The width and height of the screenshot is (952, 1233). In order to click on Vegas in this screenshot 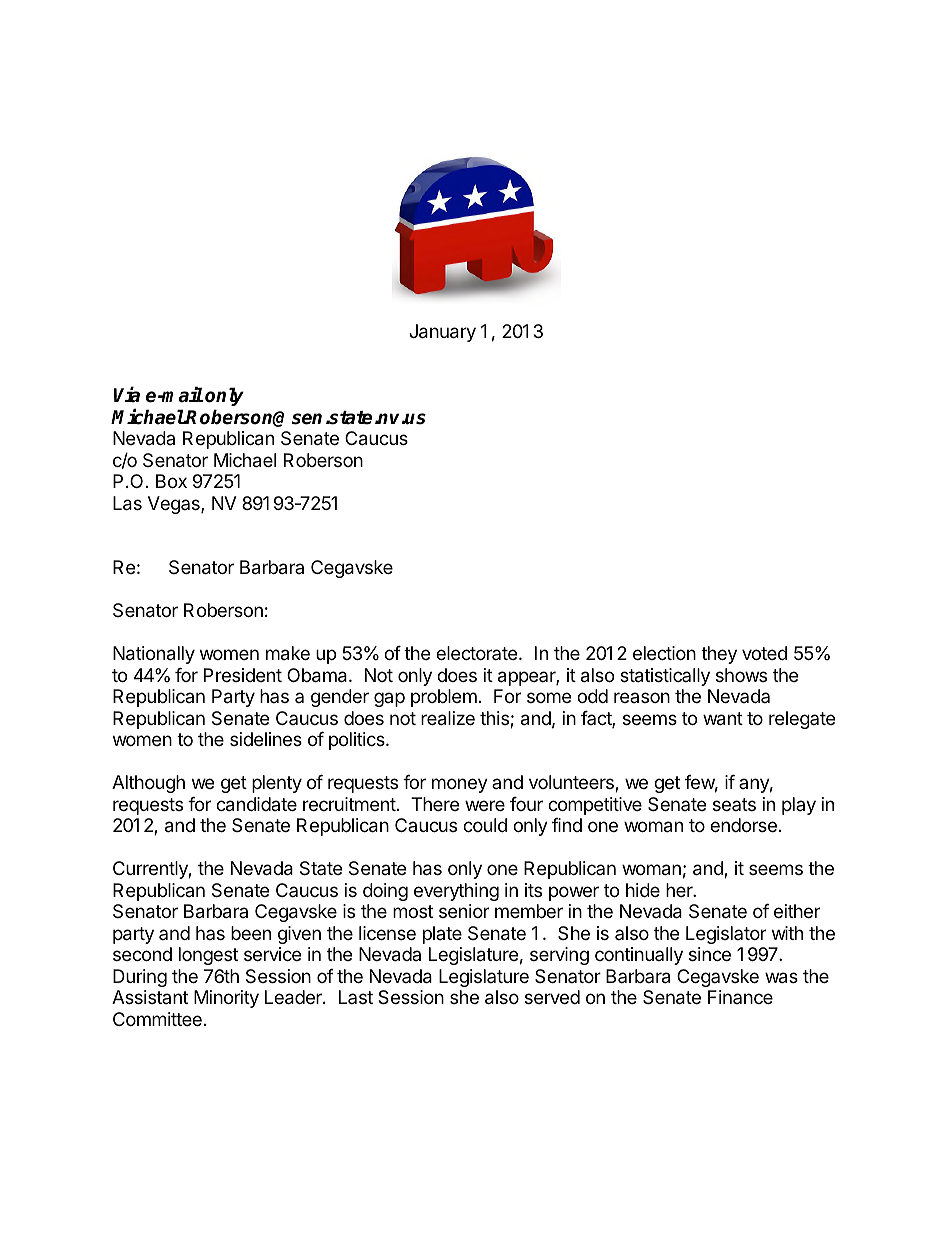, I will do `click(175, 505)`.
